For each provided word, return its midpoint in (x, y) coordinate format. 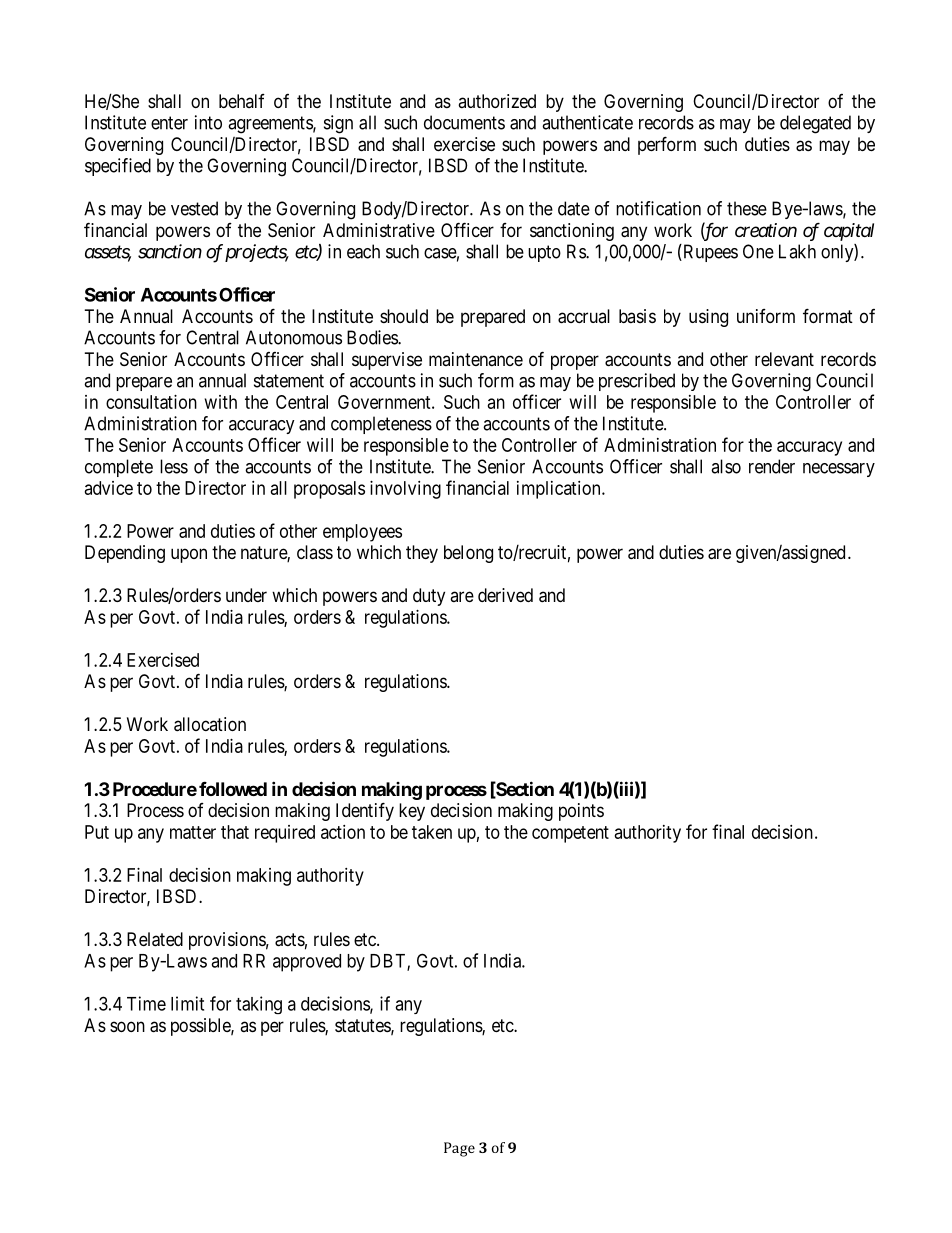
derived (505, 595)
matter (193, 832)
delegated (815, 124)
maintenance (476, 359)
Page (459, 1149)
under (246, 595)
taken (432, 832)
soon (127, 1026)
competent (570, 834)
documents (464, 122)
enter (169, 123)
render (772, 466)
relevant (784, 359)
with (221, 402)
